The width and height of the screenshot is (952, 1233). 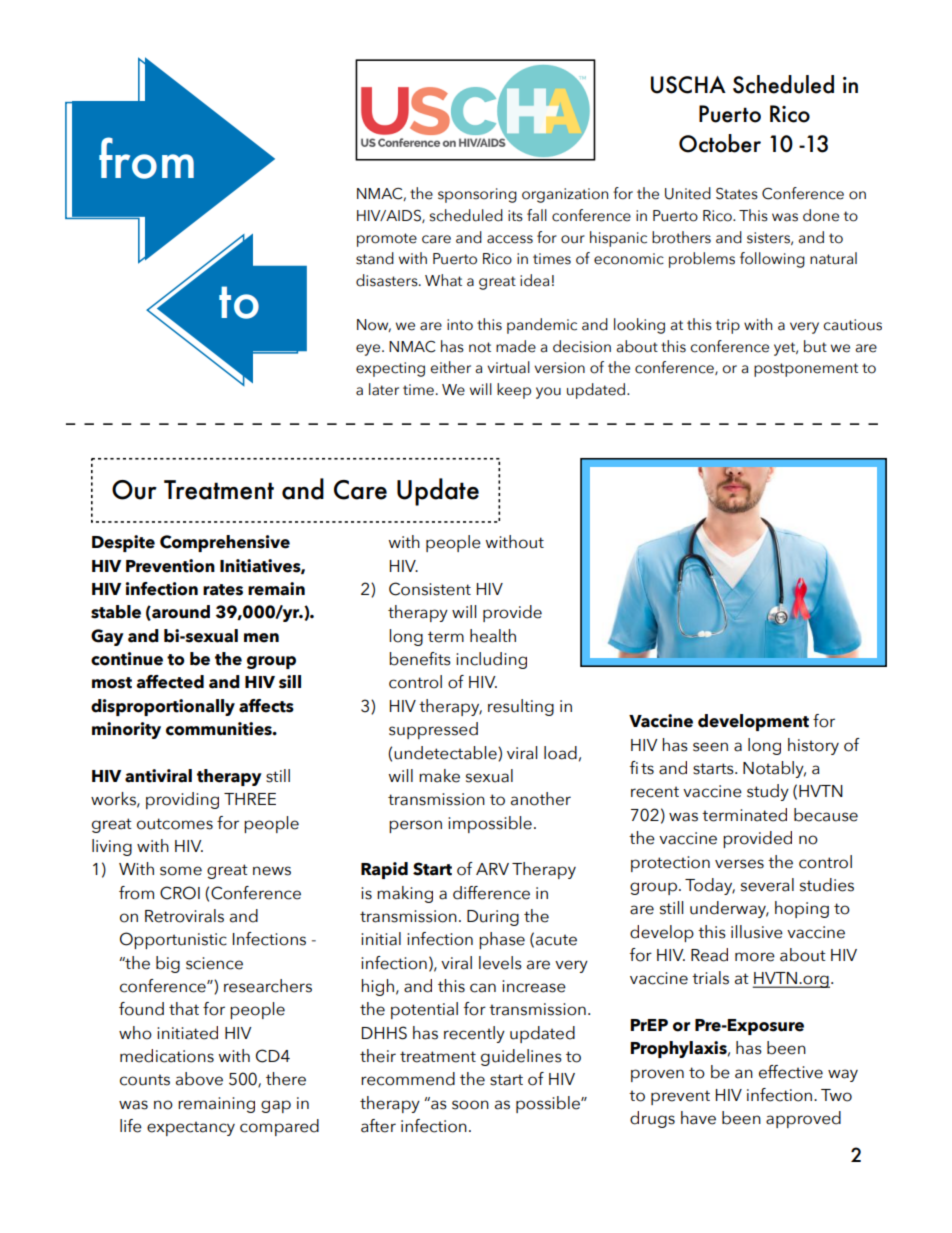 I want to click on sponsoring, so click(x=477, y=195).
